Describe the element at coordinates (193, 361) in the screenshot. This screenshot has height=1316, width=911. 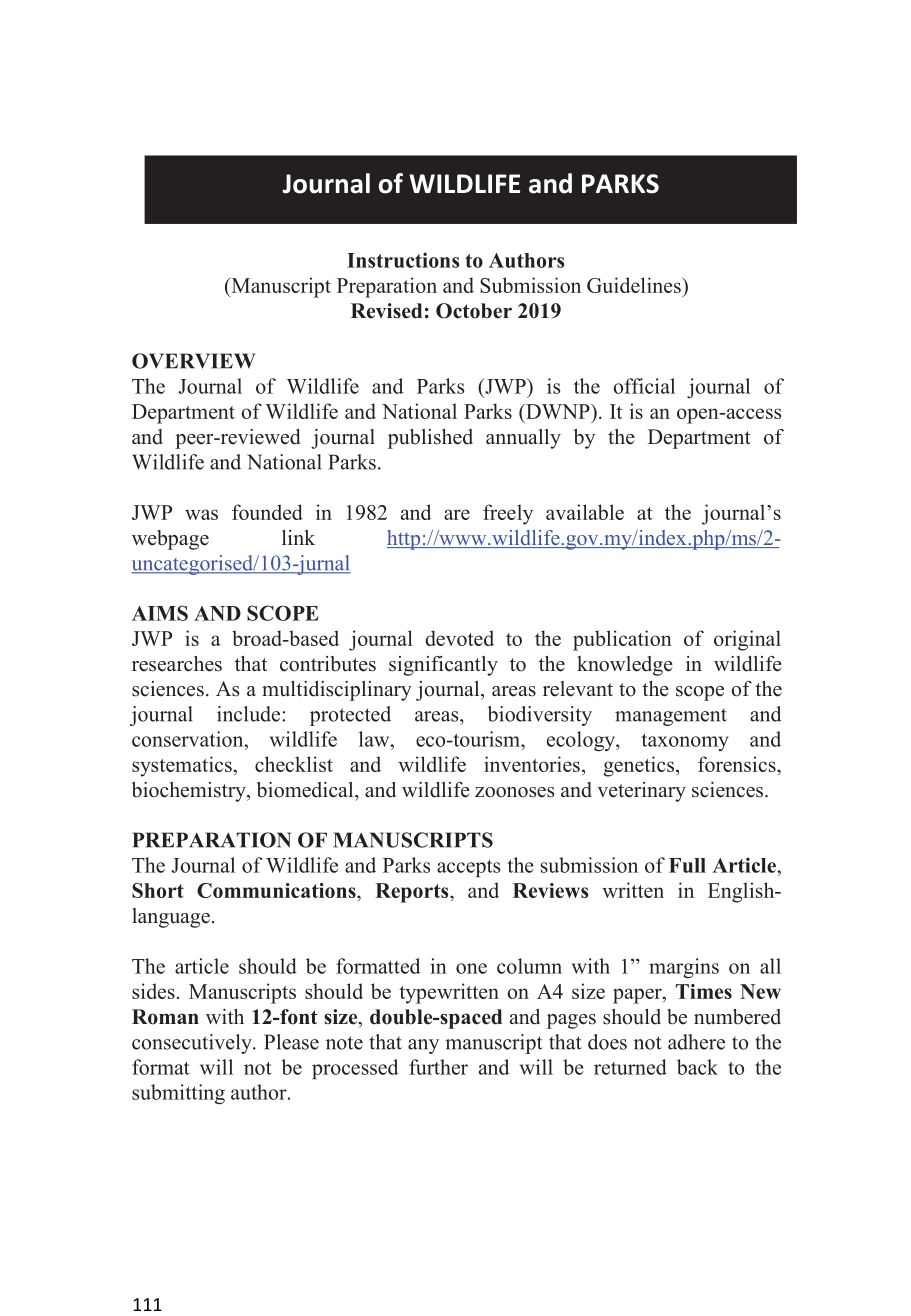
I see `OVERVIEW` at that location.
